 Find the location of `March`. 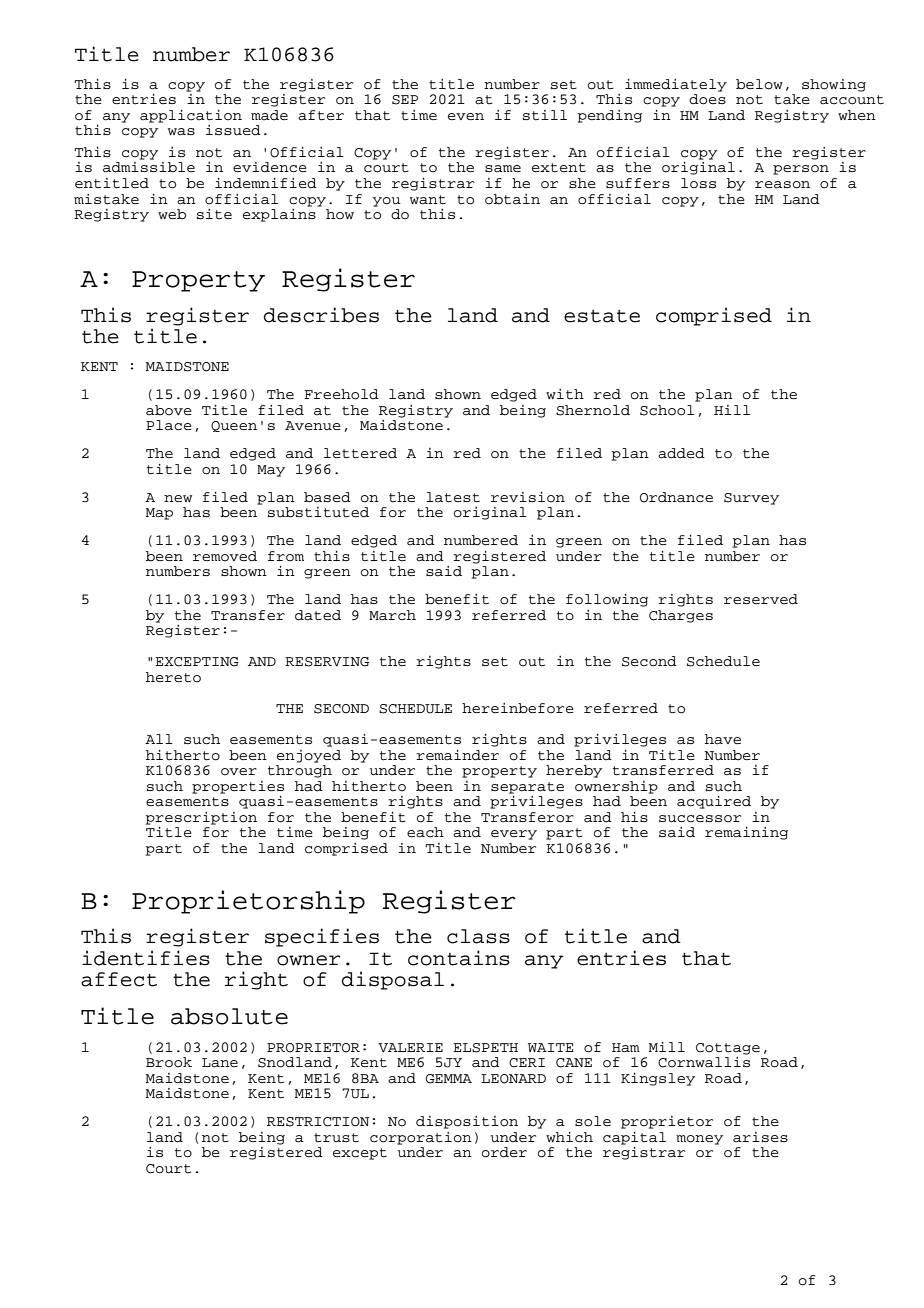

March is located at coordinates (392, 615).
